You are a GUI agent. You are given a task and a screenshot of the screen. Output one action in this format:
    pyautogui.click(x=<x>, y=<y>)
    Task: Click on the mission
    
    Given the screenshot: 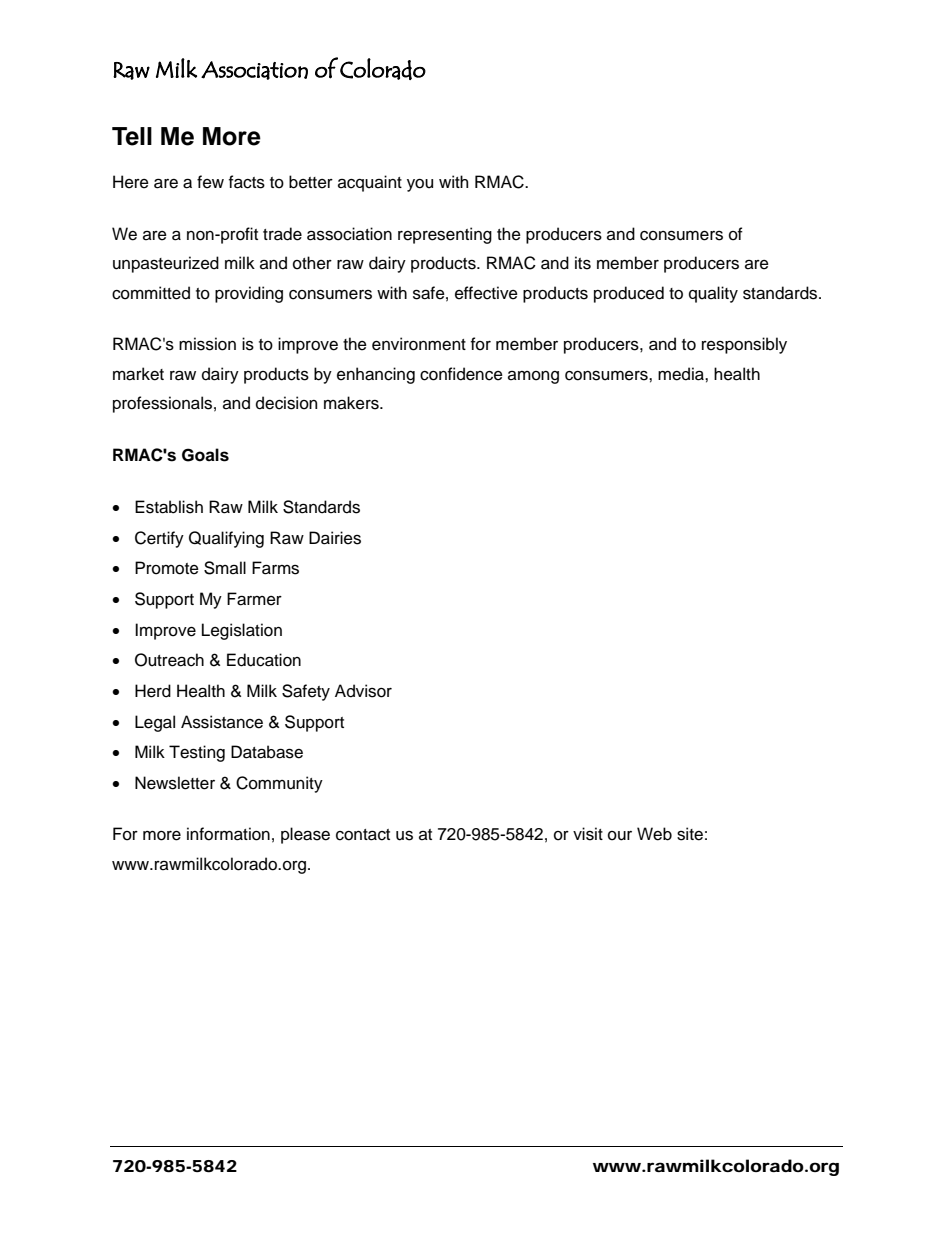 What is the action you would take?
    pyautogui.click(x=207, y=344)
